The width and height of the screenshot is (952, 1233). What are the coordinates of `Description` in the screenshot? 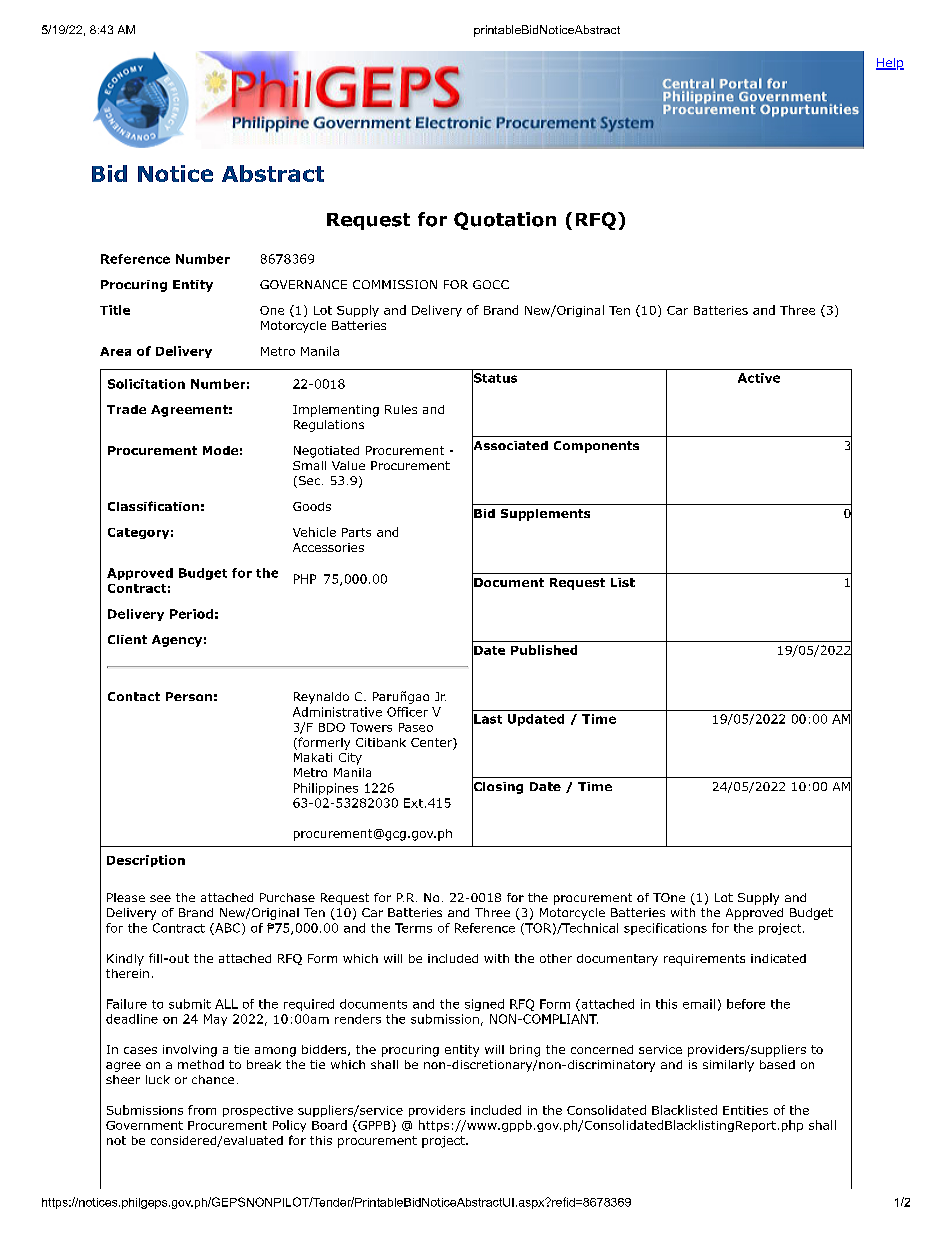 It's located at (146, 861).
